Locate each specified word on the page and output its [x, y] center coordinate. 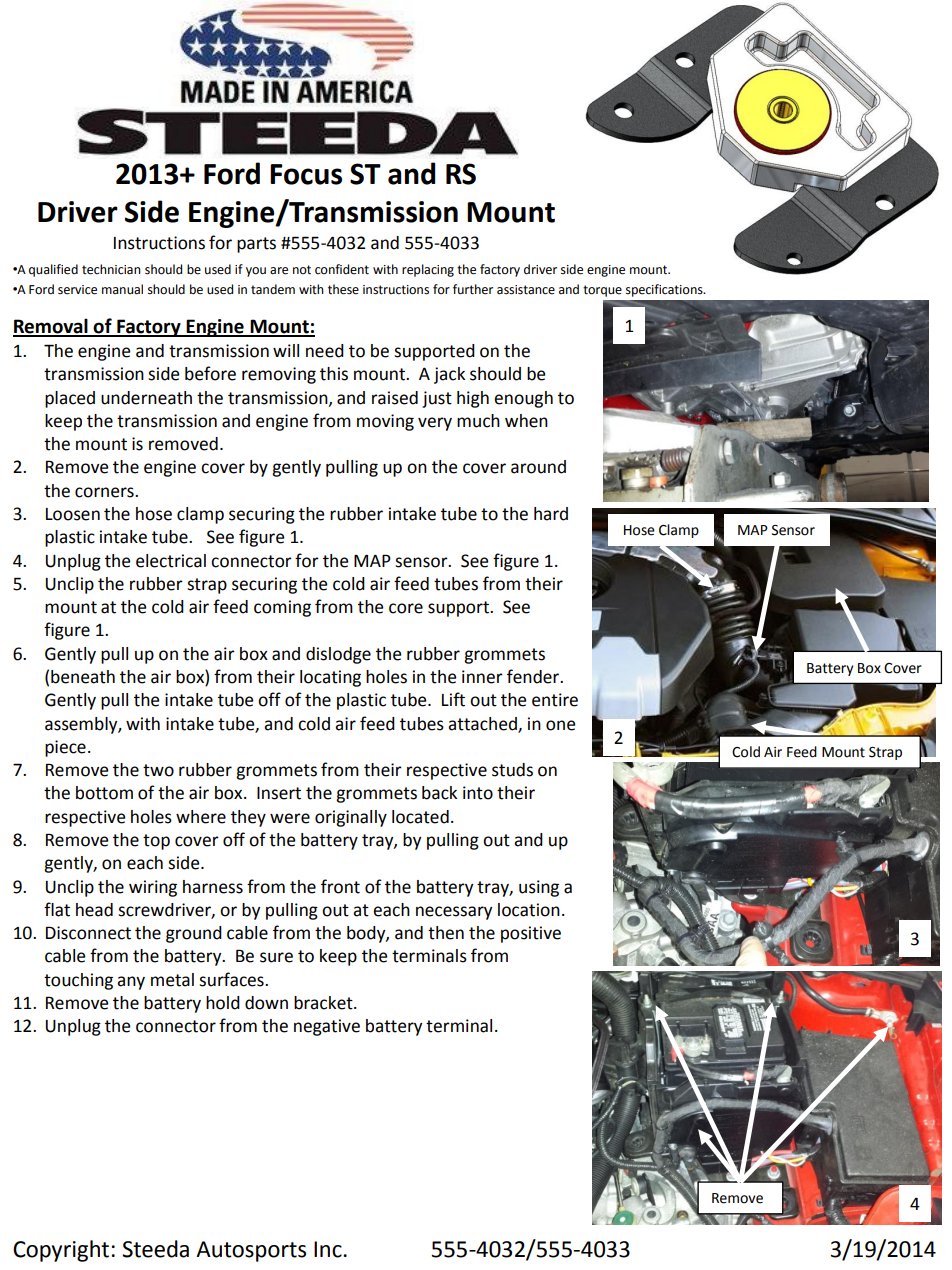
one [560, 725]
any [131, 983]
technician [111, 269]
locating [330, 678]
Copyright [61, 1251]
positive [531, 934]
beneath [83, 677]
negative [327, 1027]
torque [602, 291]
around [538, 467]
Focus [306, 174]
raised [395, 398]
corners [105, 492]
